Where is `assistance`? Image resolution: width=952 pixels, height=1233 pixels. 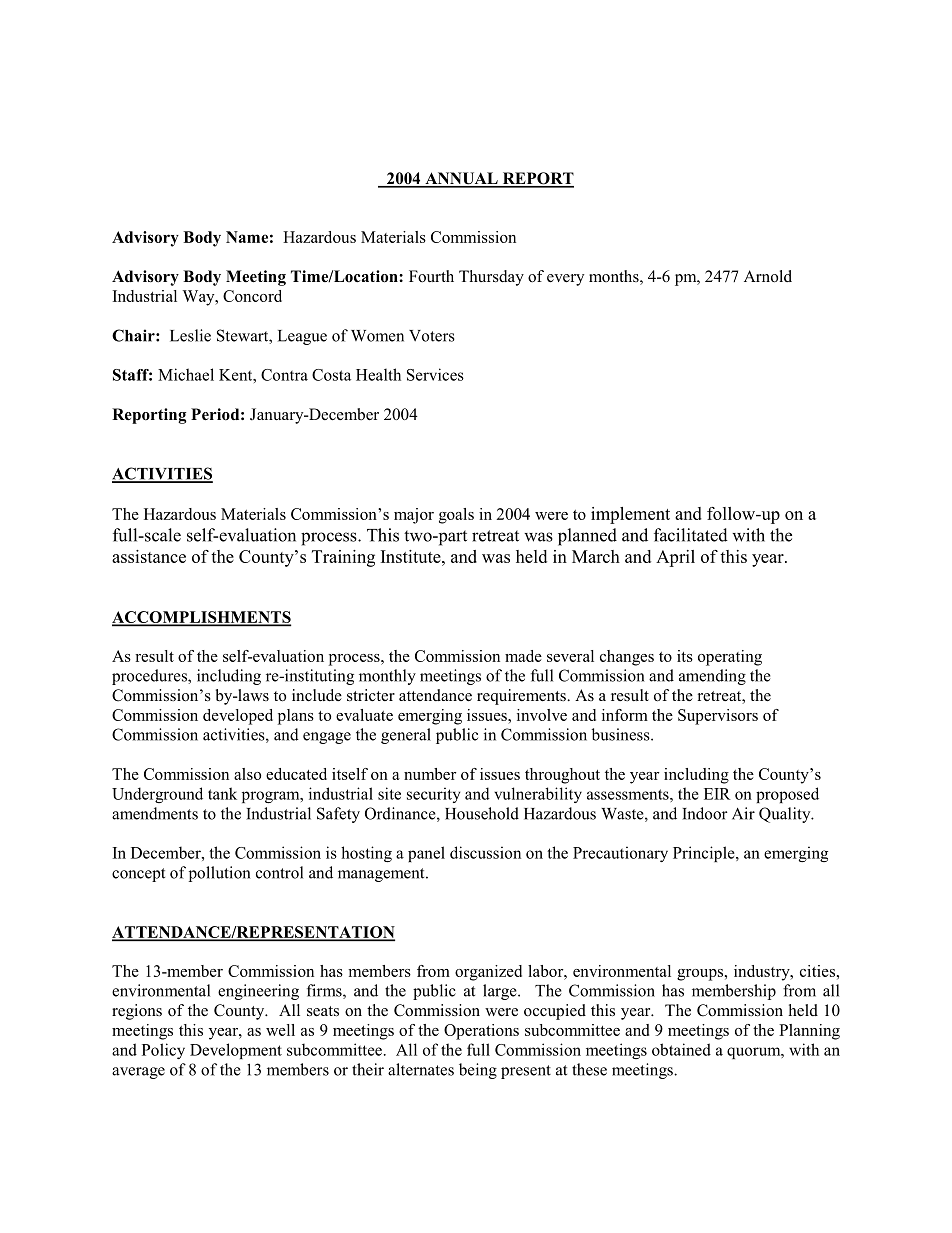 assistance is located at coordinates (149, 556).
